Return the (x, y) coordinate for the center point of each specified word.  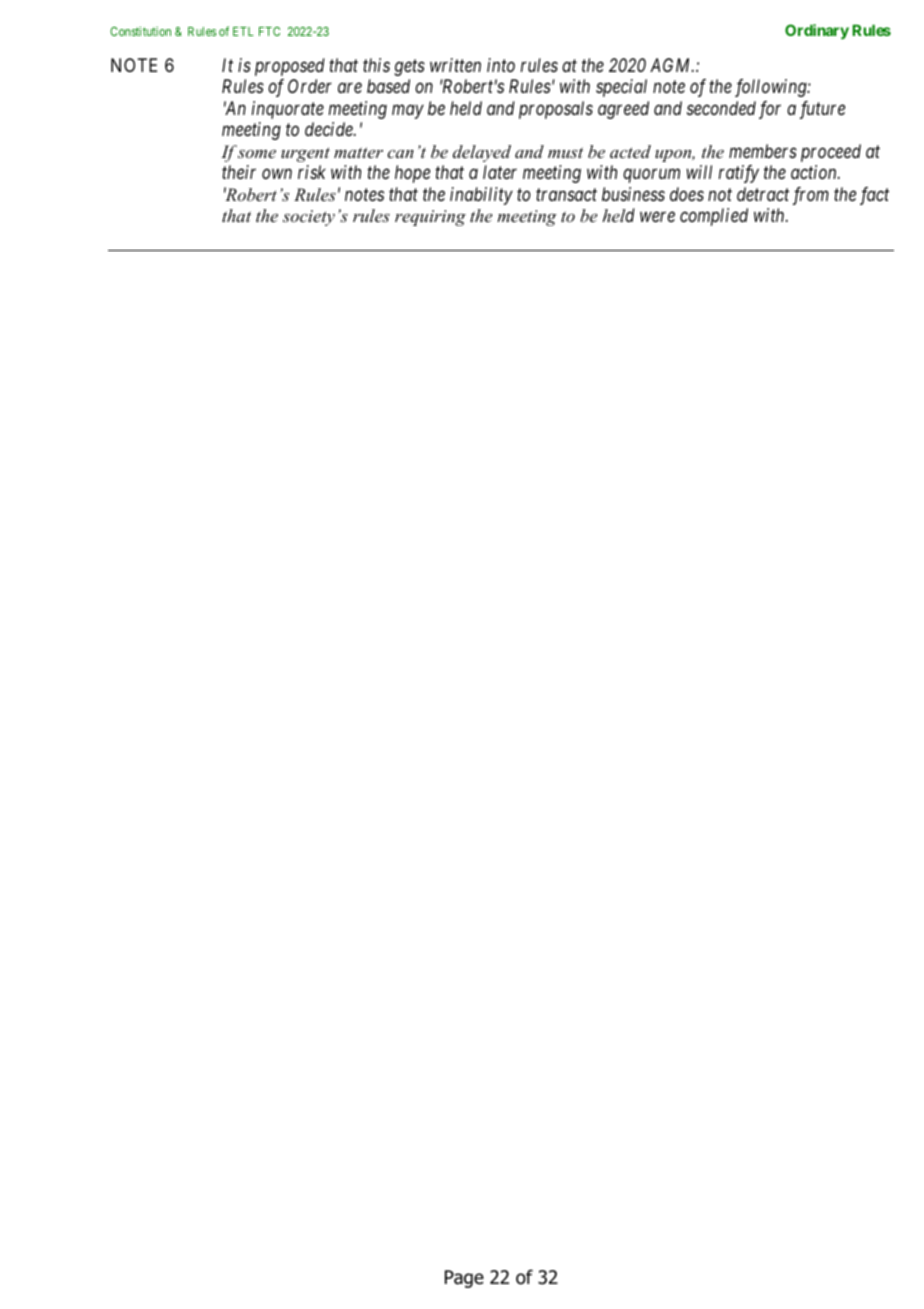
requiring (430, 218)
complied (714, 217)
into (501, 65)
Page (464, 1279)
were (657, 217)
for (770, 110)
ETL (243, 31)
